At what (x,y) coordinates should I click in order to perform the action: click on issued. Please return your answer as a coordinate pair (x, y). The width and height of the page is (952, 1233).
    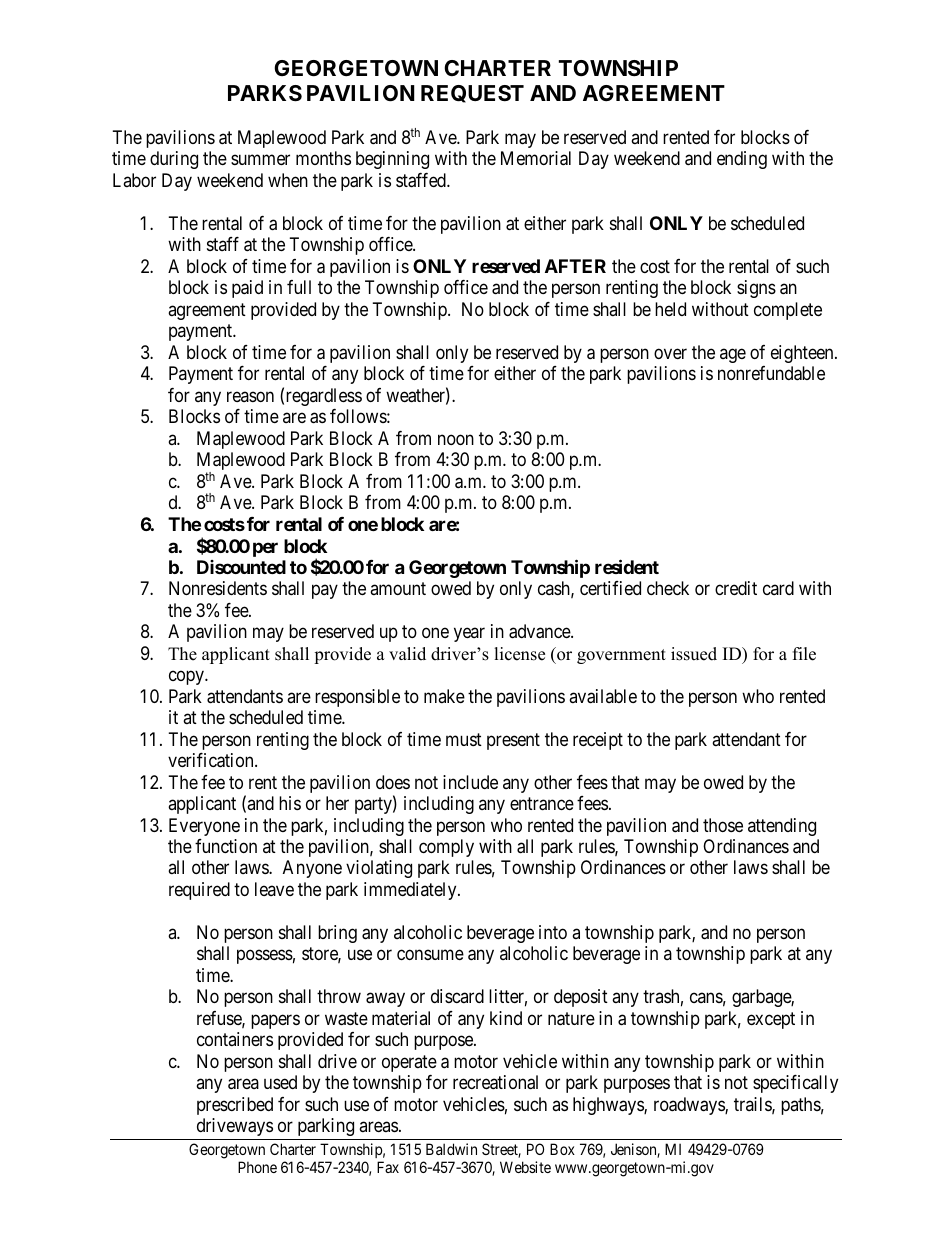
    Looking at the image, I should click on (694, 654).
